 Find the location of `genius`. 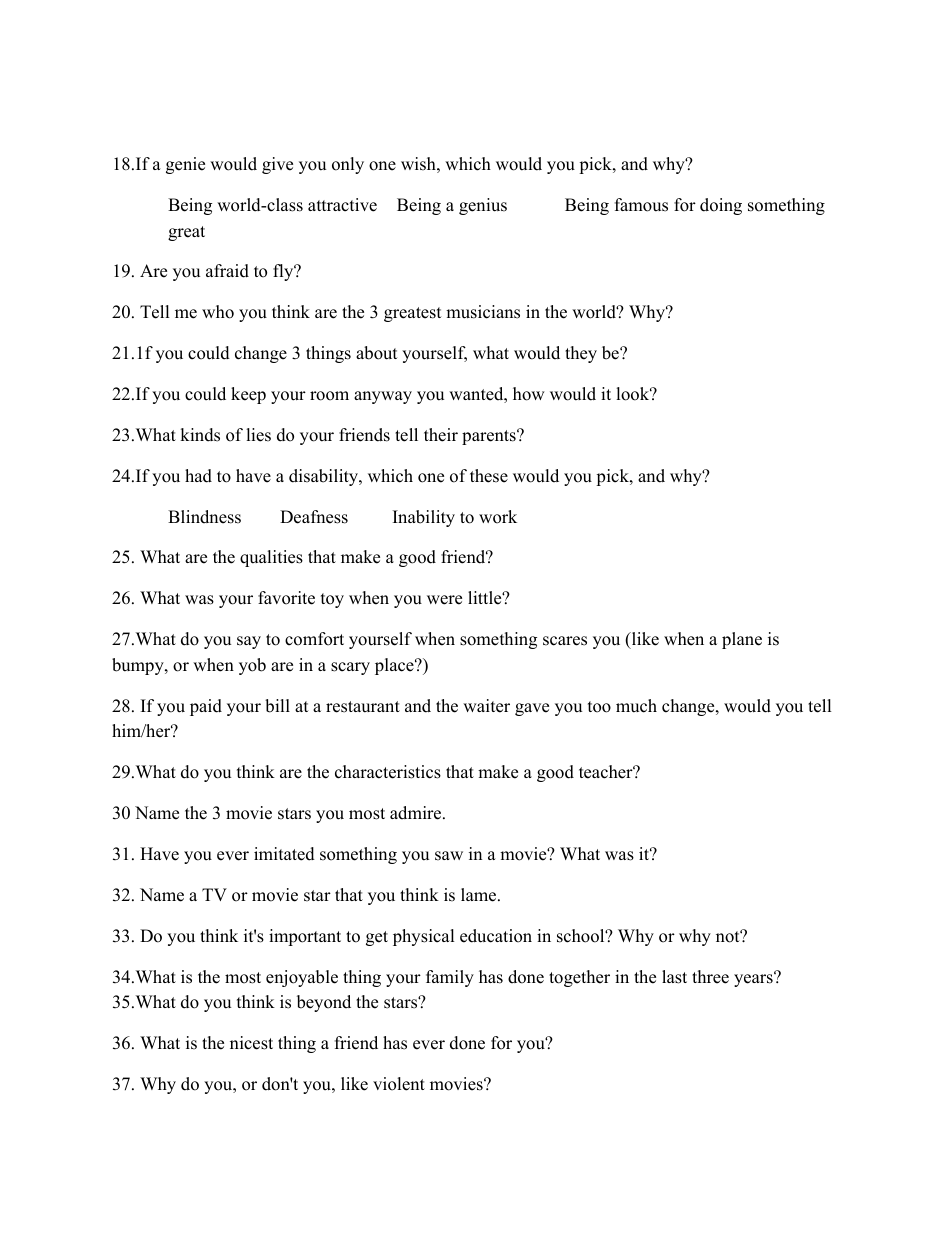

genius is located at coordinates (483, 206).
